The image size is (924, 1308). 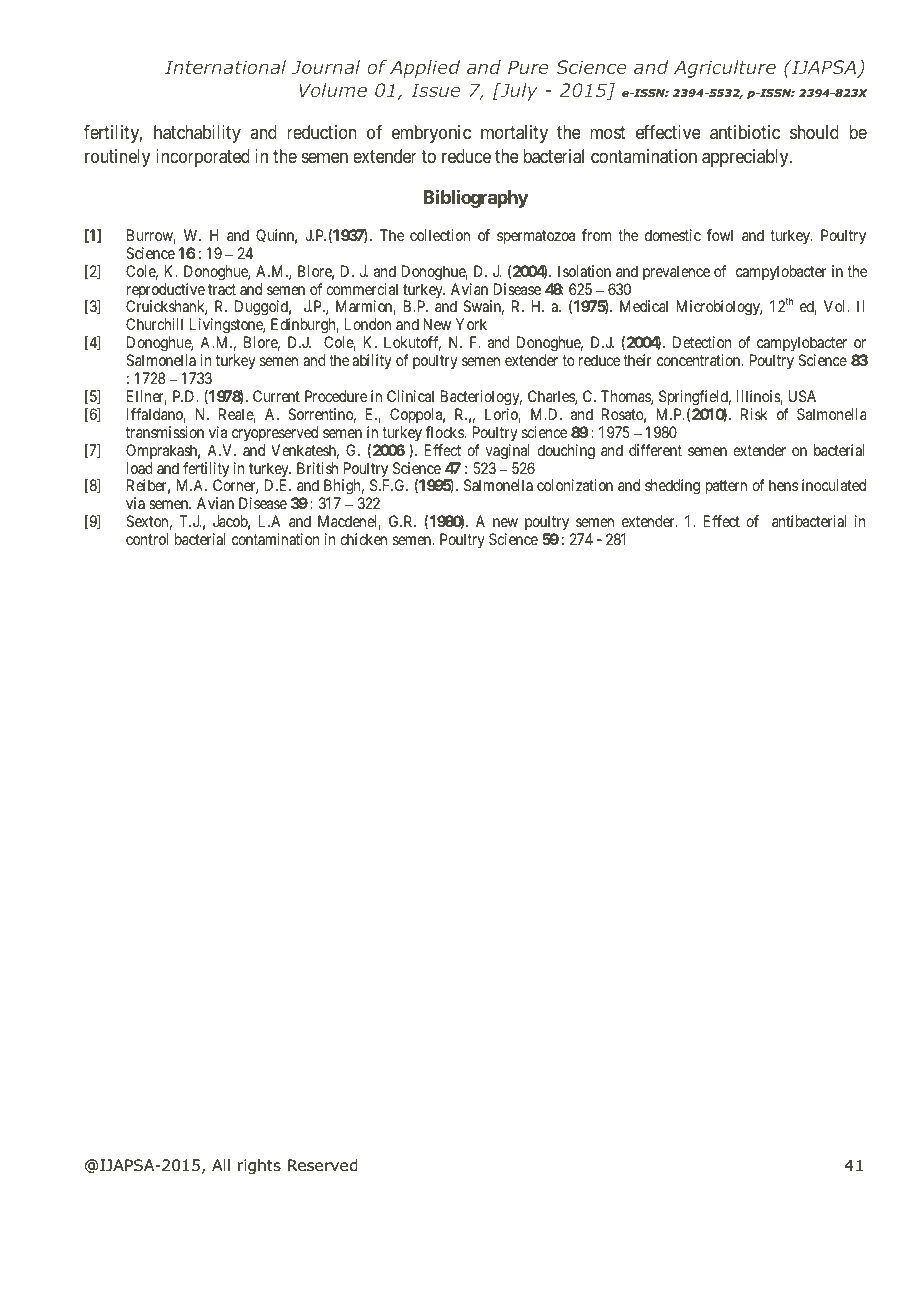 What do you see at coordinates (225, 67) in the screenshot?
I see `International` at bounding box center [225, 67].
